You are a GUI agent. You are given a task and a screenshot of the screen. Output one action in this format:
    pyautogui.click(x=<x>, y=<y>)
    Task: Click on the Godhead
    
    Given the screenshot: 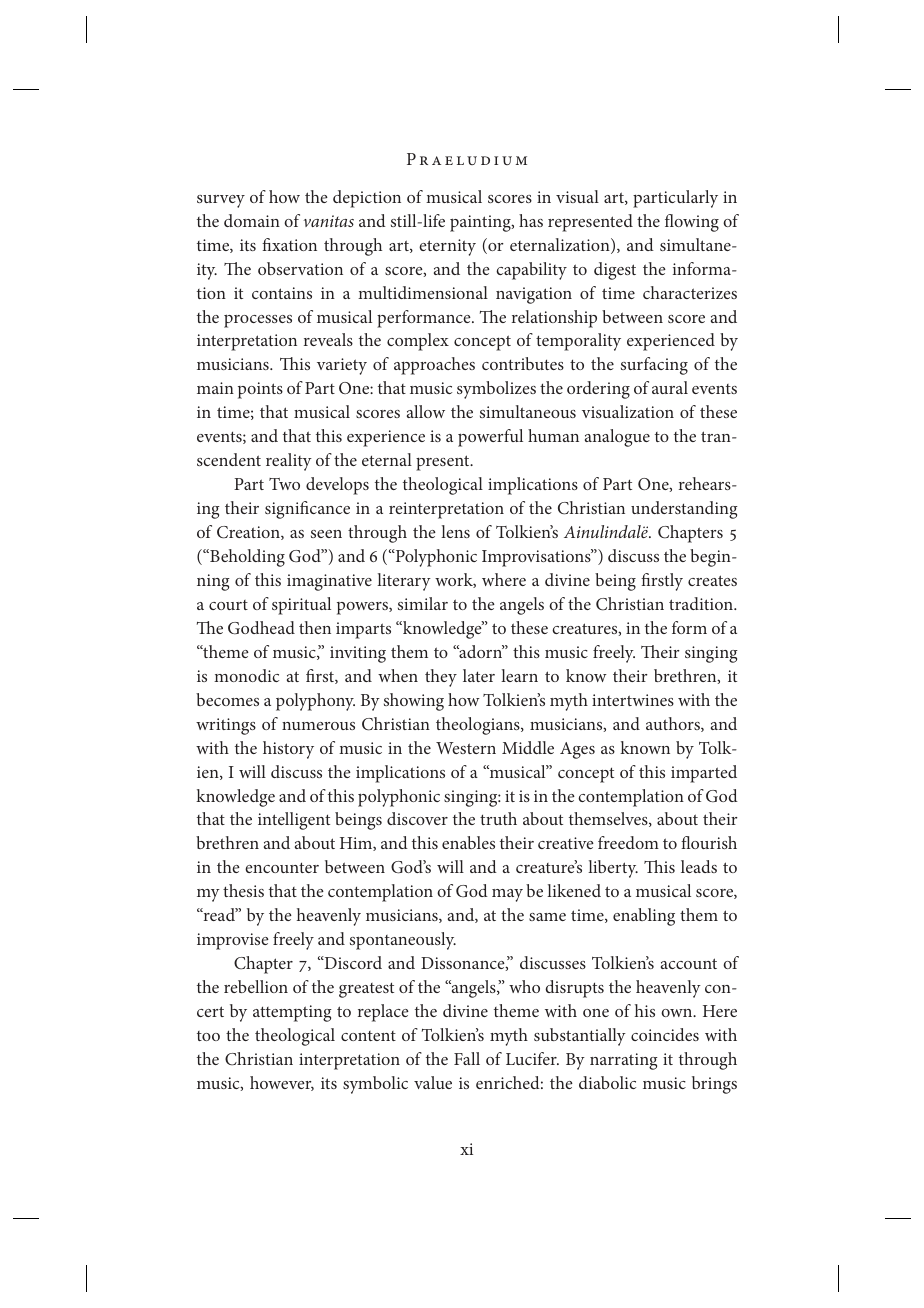 What is the action you would take?
    pyautogui.click(x=261, y=627)
